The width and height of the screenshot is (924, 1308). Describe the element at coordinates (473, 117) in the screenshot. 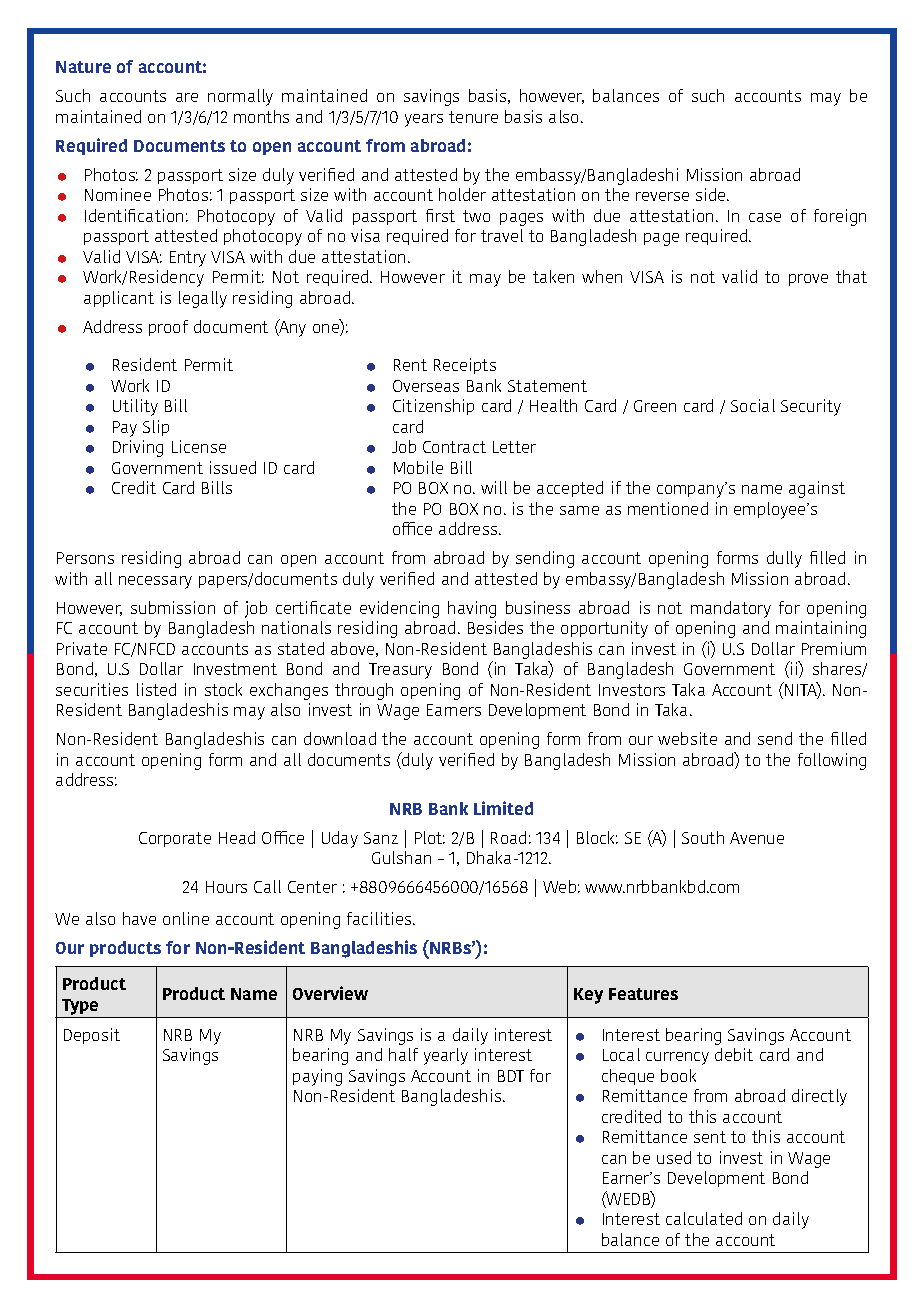

I see `tenure` at that location.
